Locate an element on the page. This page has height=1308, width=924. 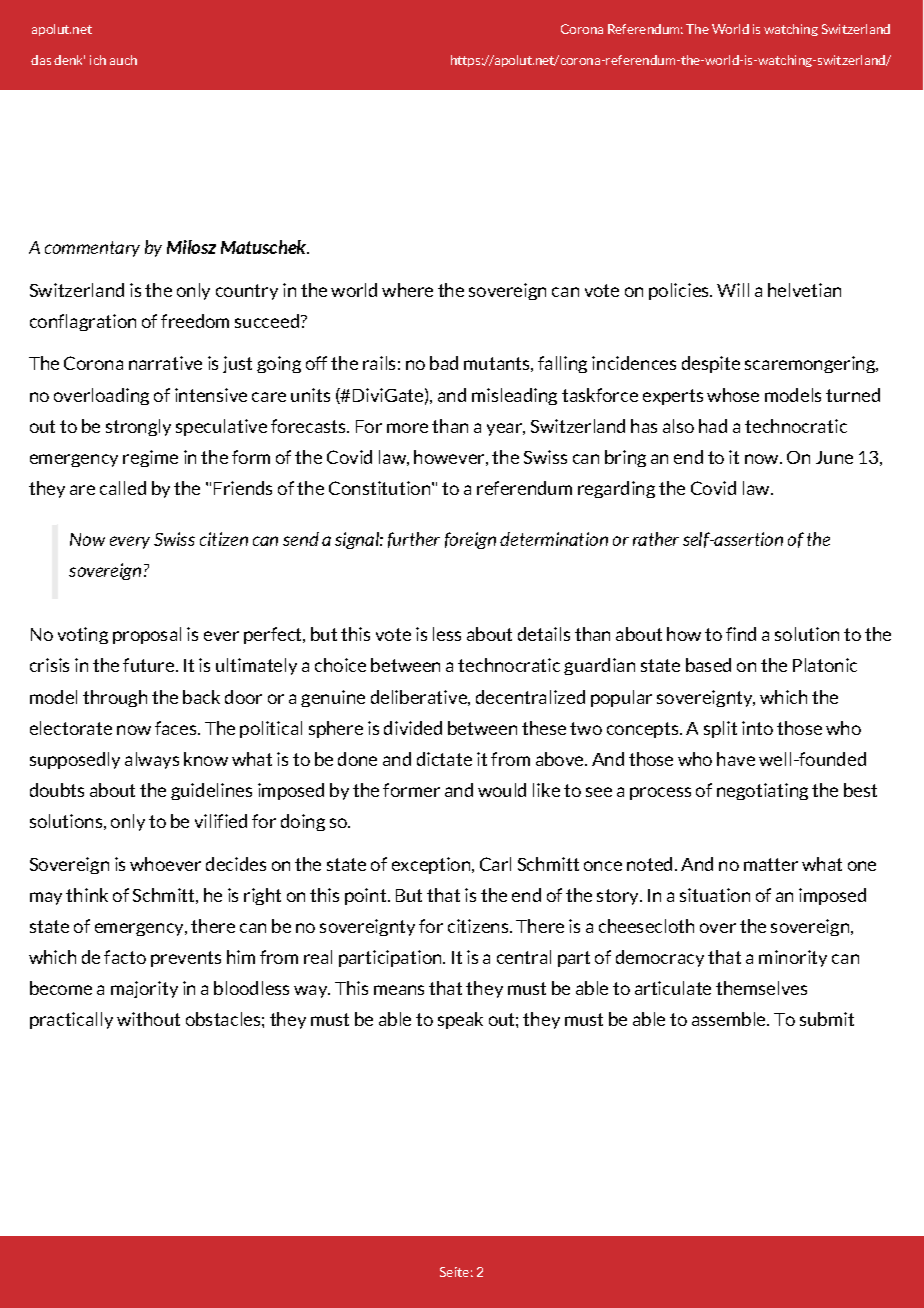
freedom is located at coordinates (195, 321).
